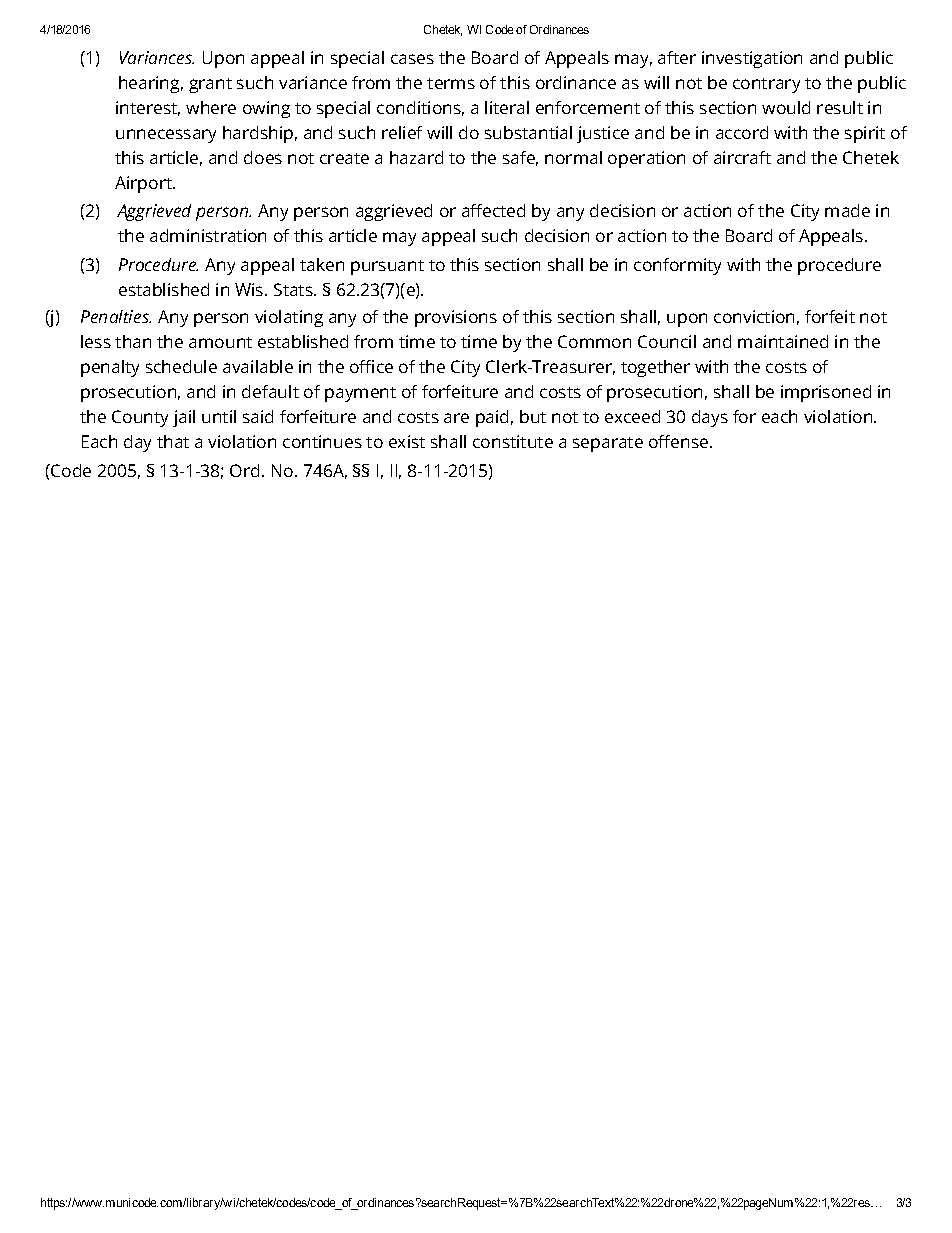 The height and width of the screenshot is (1233, 952). Describe the element at coordinates (208, 235) in the screenshot. I see `administration` at that location.
